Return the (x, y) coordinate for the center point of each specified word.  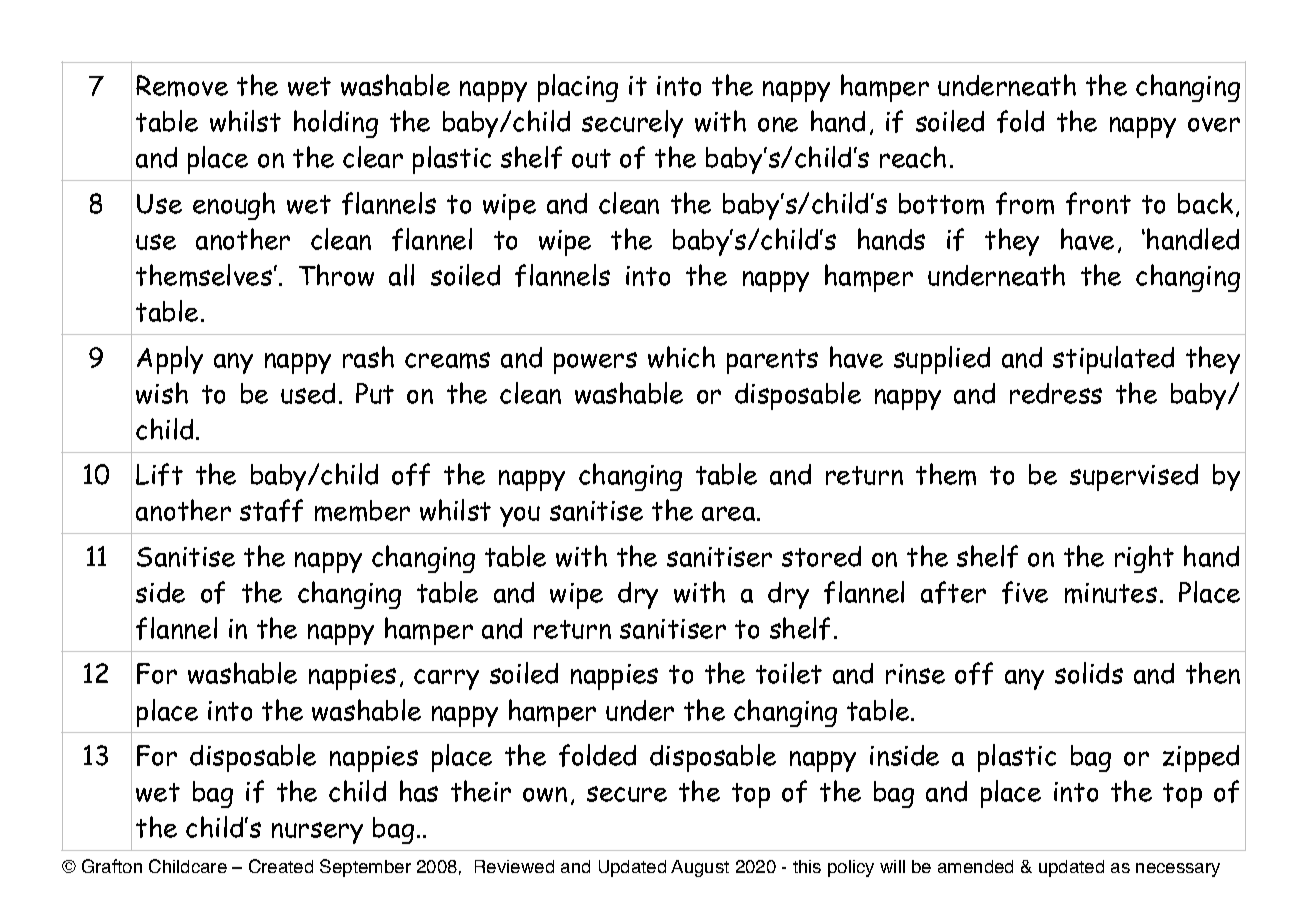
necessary (1178, 870)
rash (368, 357)
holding (336, 124)
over (1214, 124)
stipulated (1113, 360)
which (681, 357)
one (778, 124)
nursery (317, 833)
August (700, 868)
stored (821, 556)
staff (271, 510)
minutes (1111, 593)
